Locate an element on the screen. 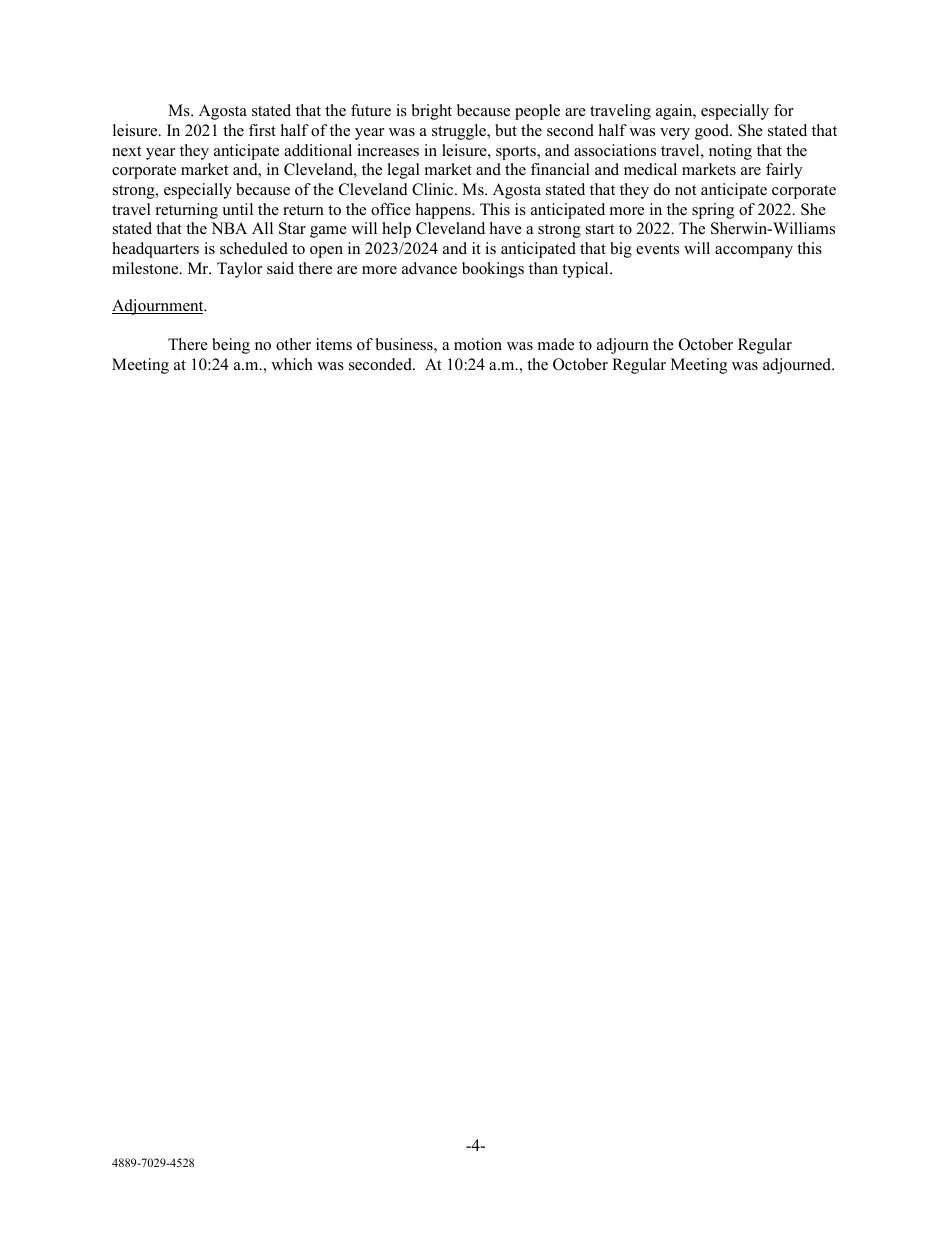 This screenshot has height=1233, width=952. motion is located at coordinates (478, 344).
